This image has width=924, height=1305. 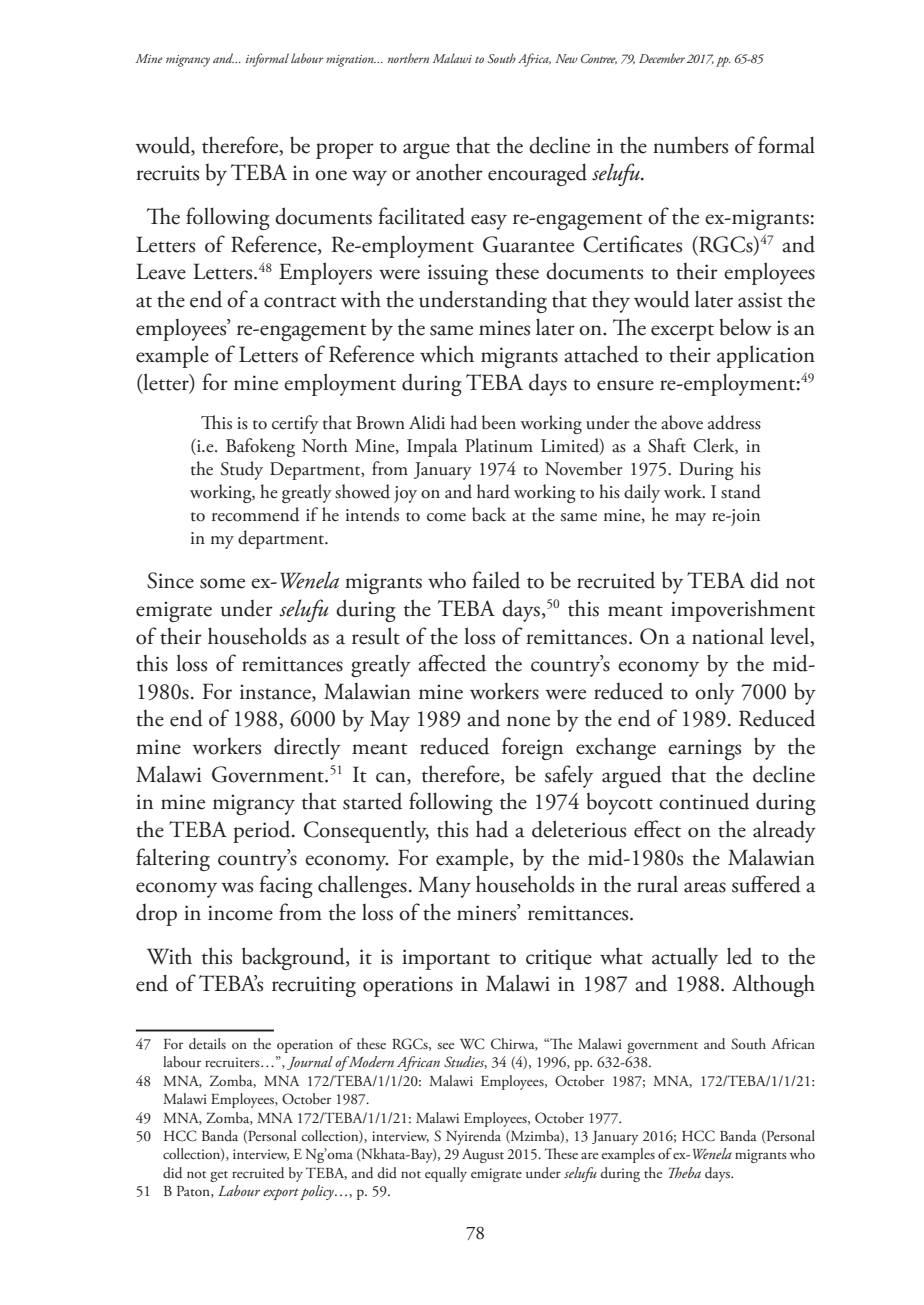 What do you see at coordinates (734, 422) in the image?
I see `address` at bounding box center [734, 422].
